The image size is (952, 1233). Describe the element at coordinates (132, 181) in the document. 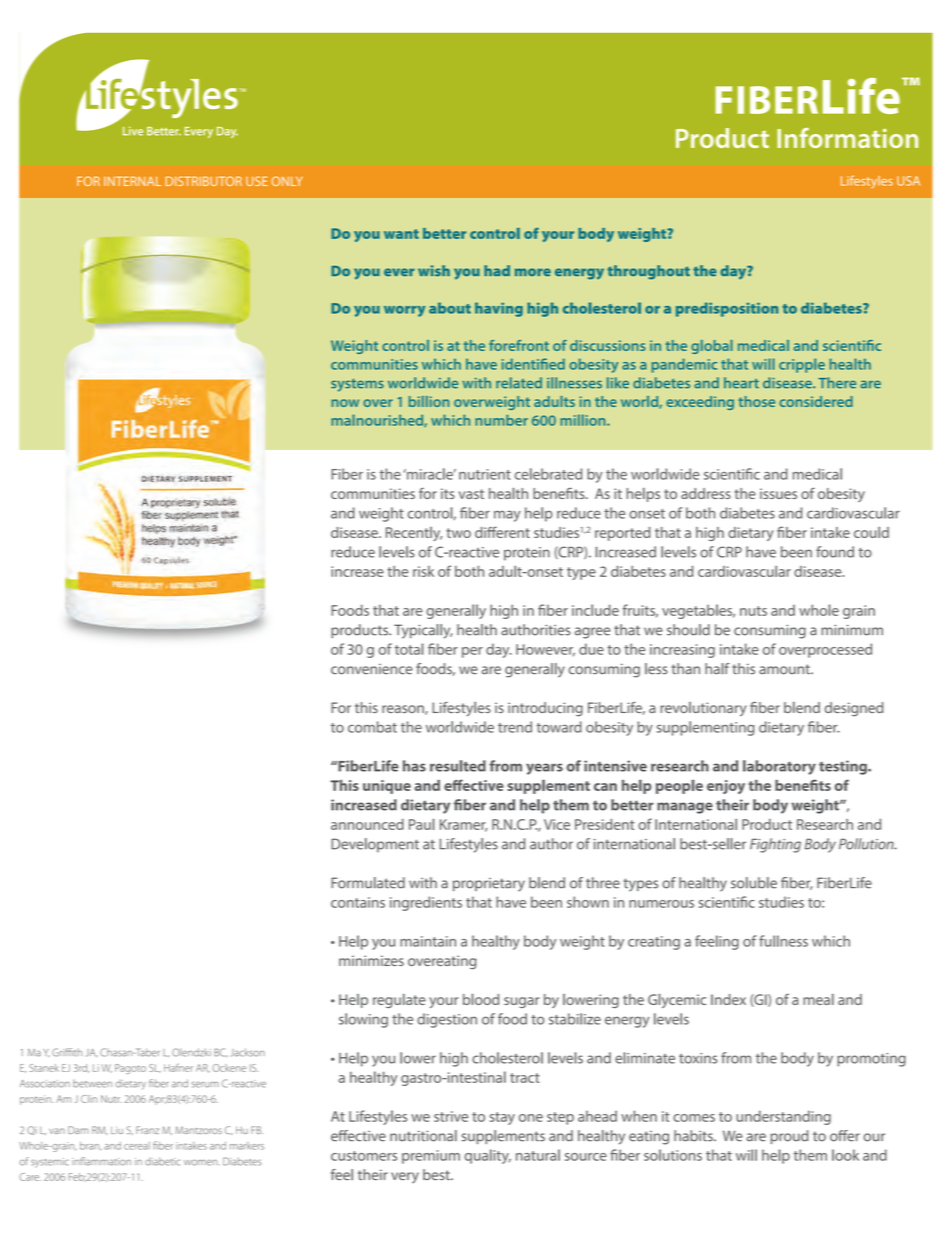

I see `INTERNAL` at that location.
